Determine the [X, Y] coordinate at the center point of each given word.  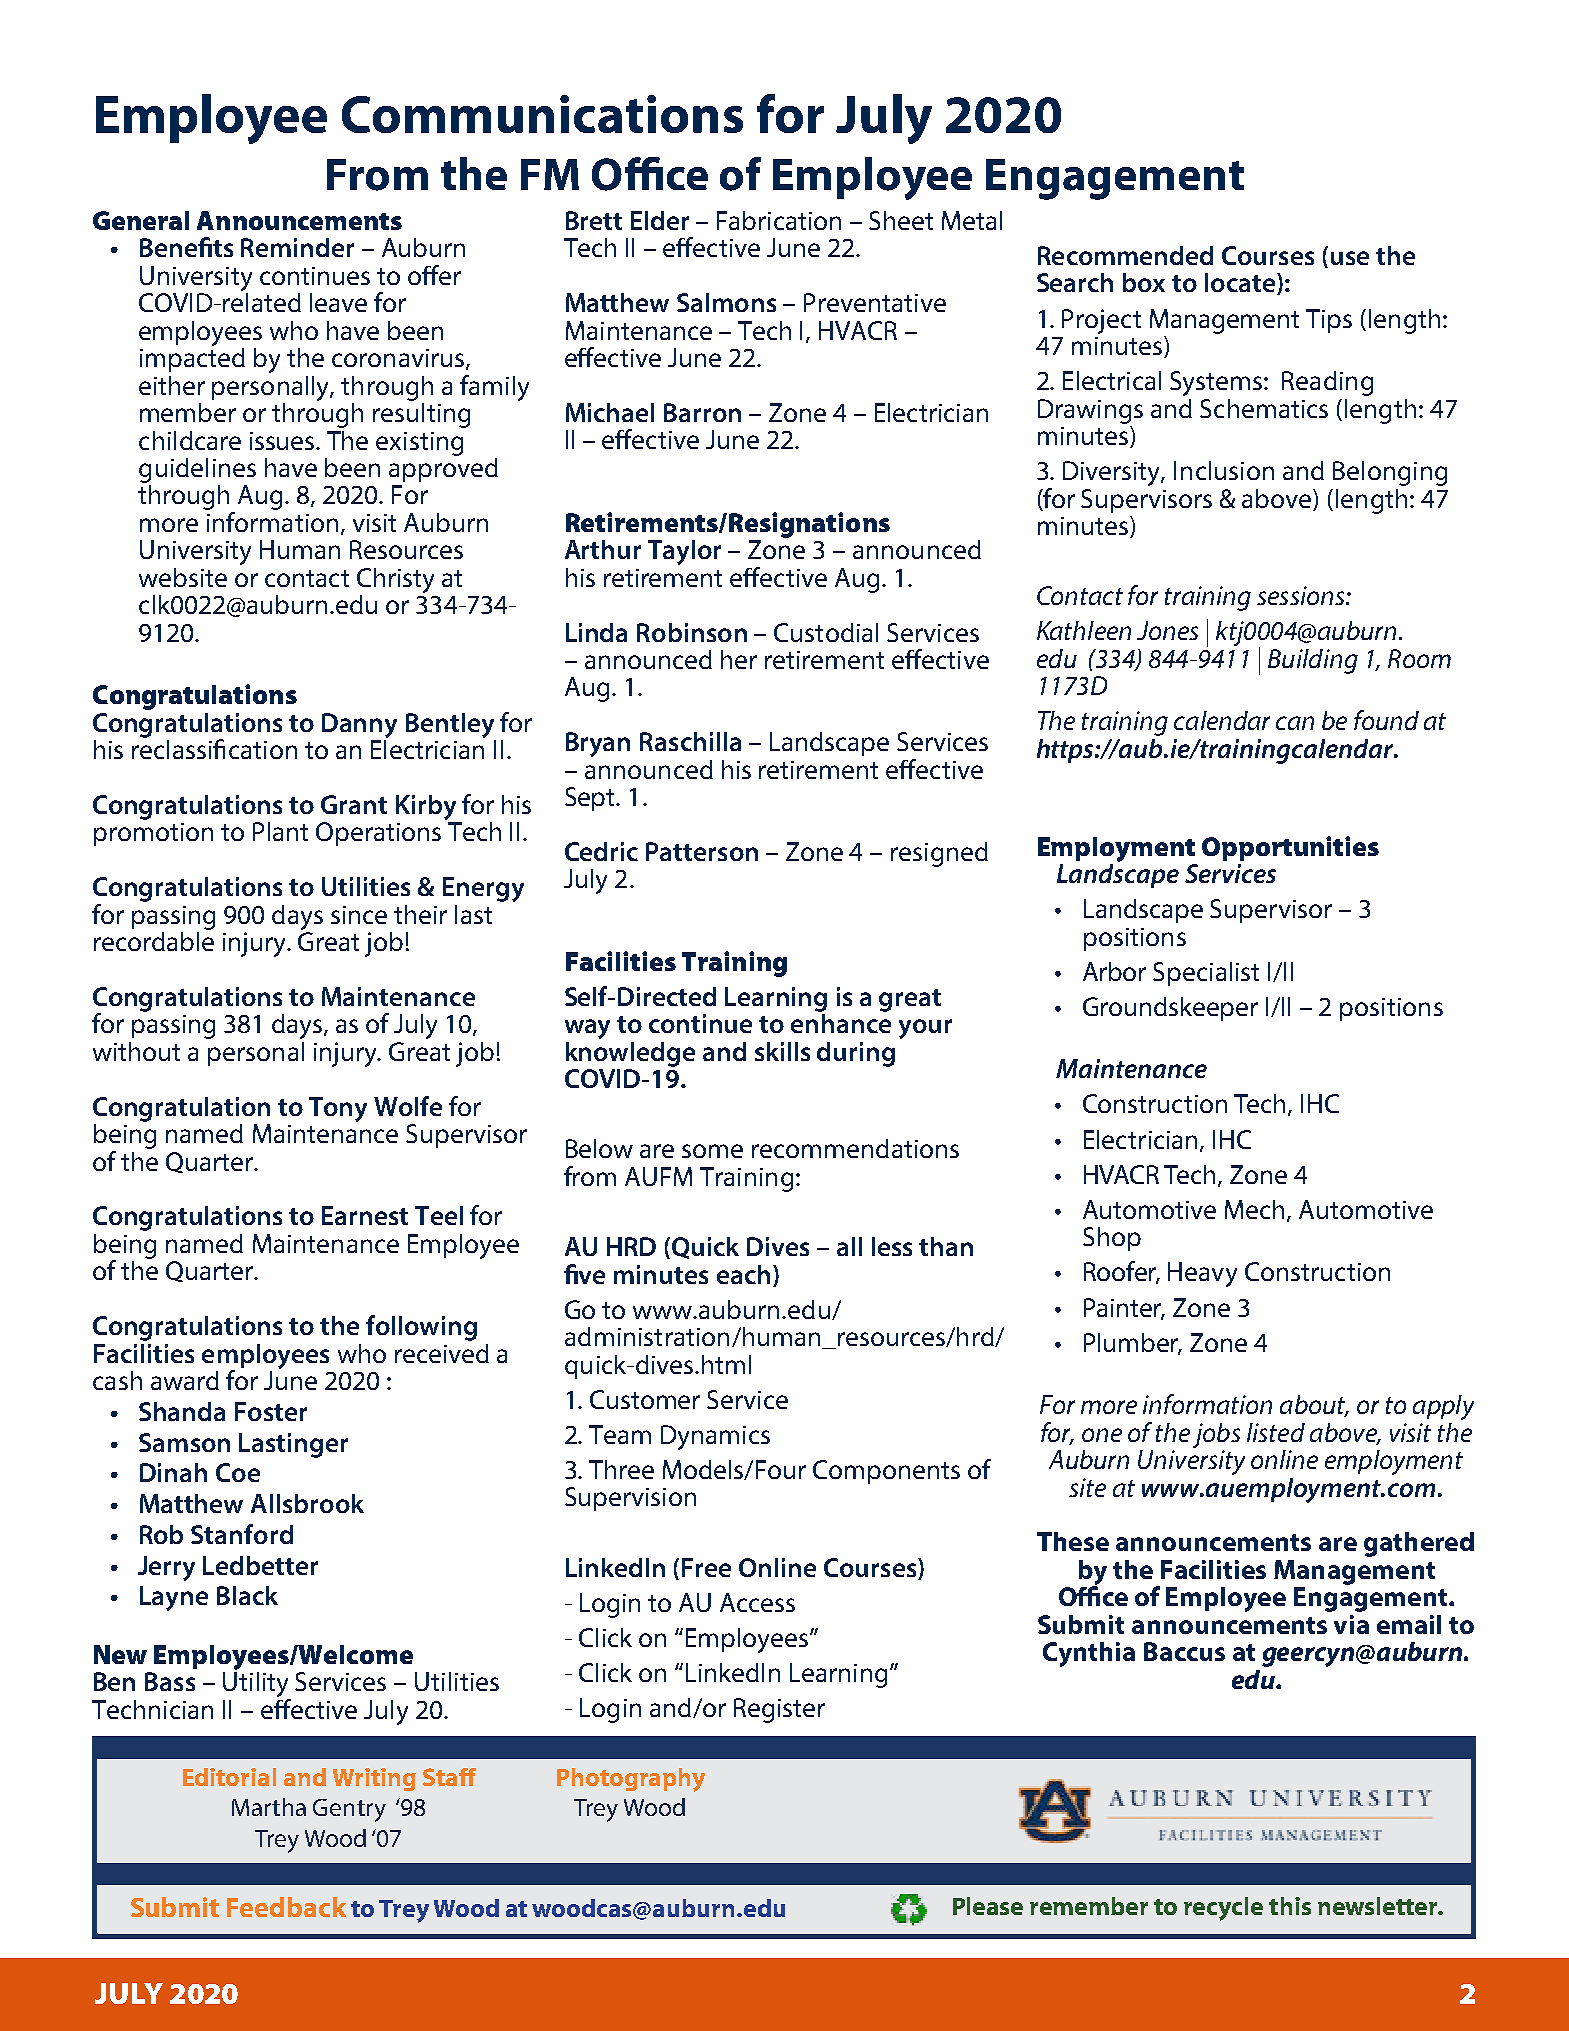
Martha [269, 1807]
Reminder [297, 247]
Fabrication [779, 220]
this [1290, 1906]
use [1350, 258]
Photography [631, 1780]
